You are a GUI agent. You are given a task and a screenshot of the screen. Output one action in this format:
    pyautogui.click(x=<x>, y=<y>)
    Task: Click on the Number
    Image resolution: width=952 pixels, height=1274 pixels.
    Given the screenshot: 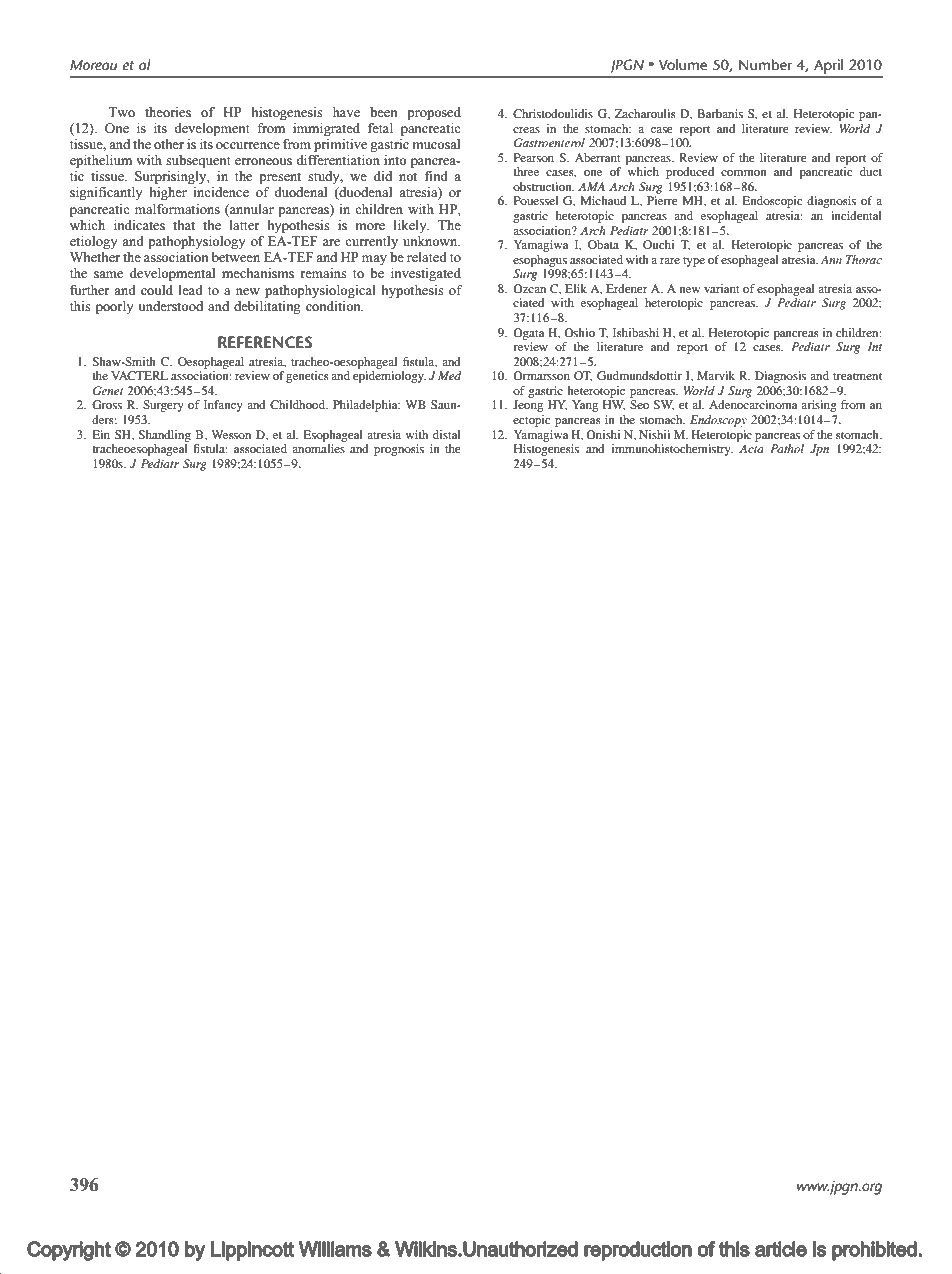 What is the action you would take?
    pyautogui.click(x=765, y=64)
